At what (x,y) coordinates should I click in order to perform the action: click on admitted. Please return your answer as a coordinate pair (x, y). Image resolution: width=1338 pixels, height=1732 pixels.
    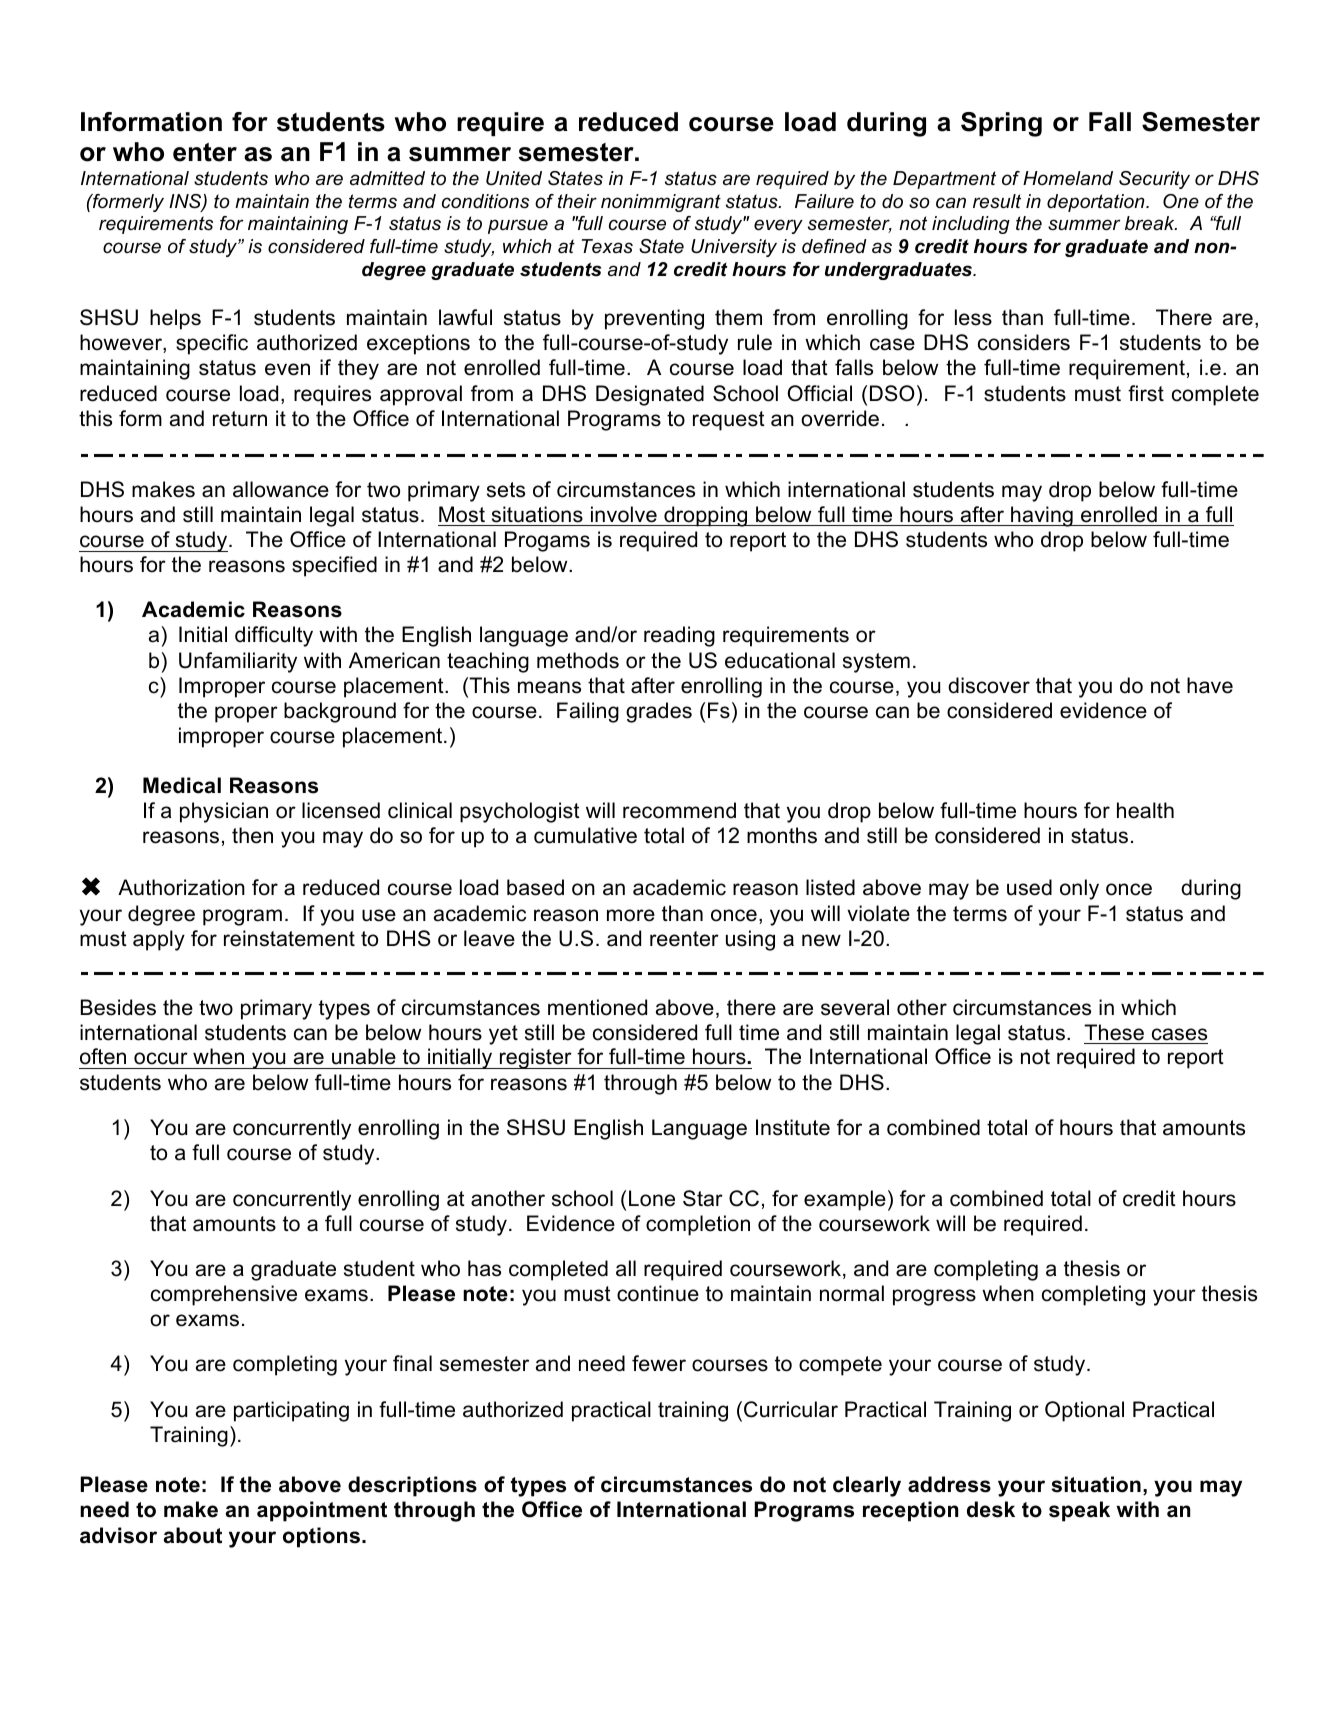
    Looking at the image, I should click on (387, 178).
